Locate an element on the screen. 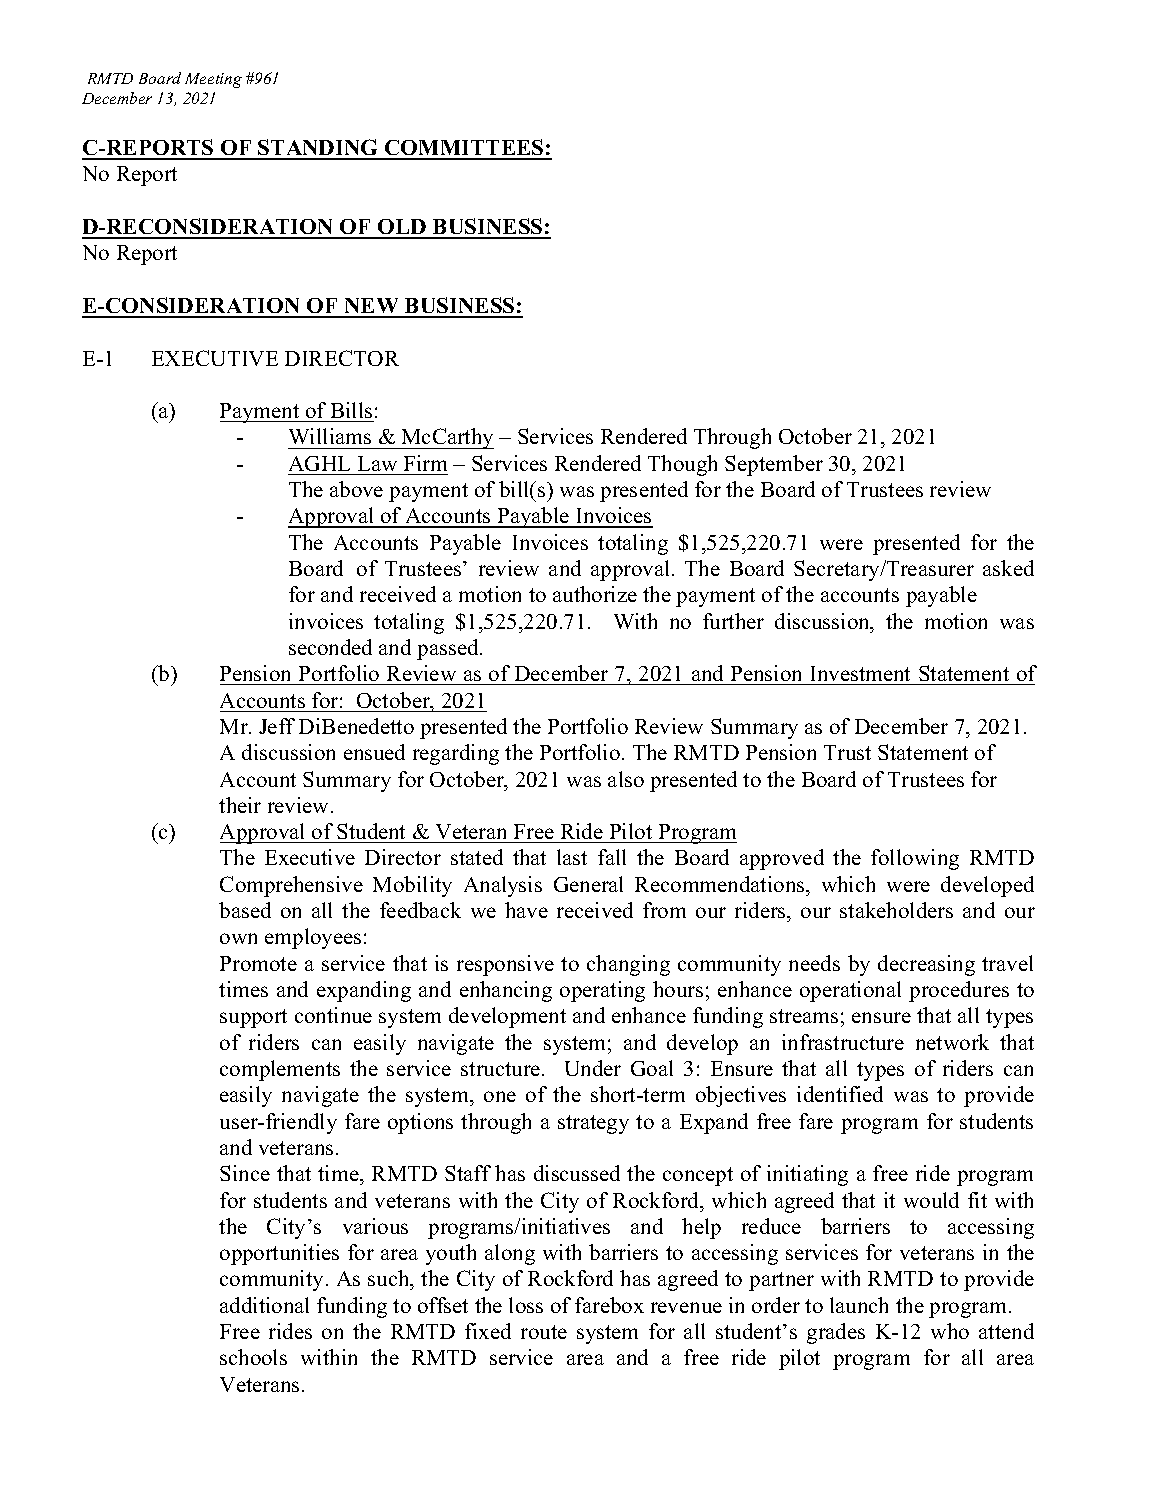 This screenshot has width=1167, height=1510. above is located at coordinates (356, 489).
